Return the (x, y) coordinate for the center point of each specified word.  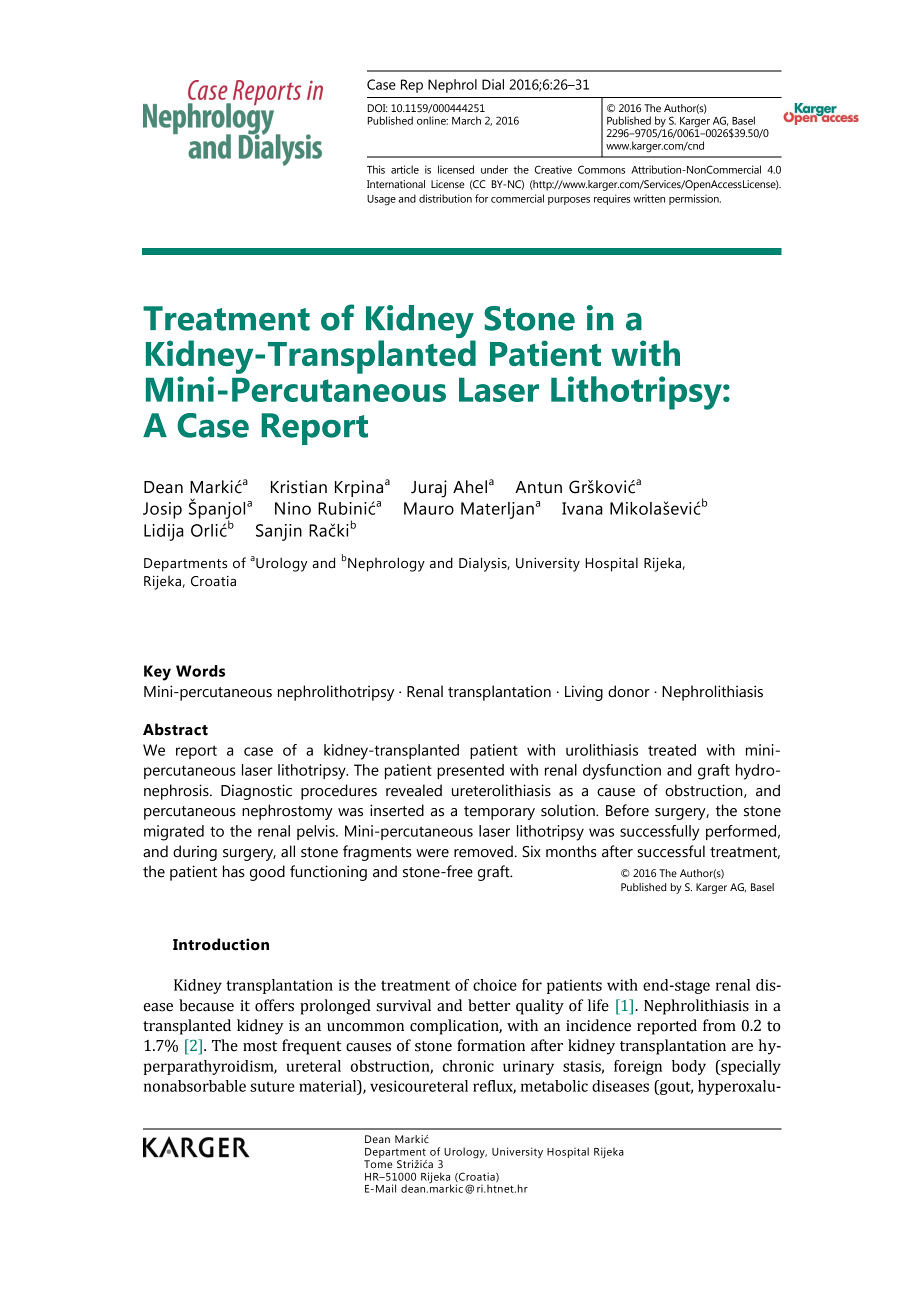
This (376, 169)
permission (695, 199)
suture (272, 1087)
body (689, 1067)
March (466, 120)
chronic (468, 1066)
